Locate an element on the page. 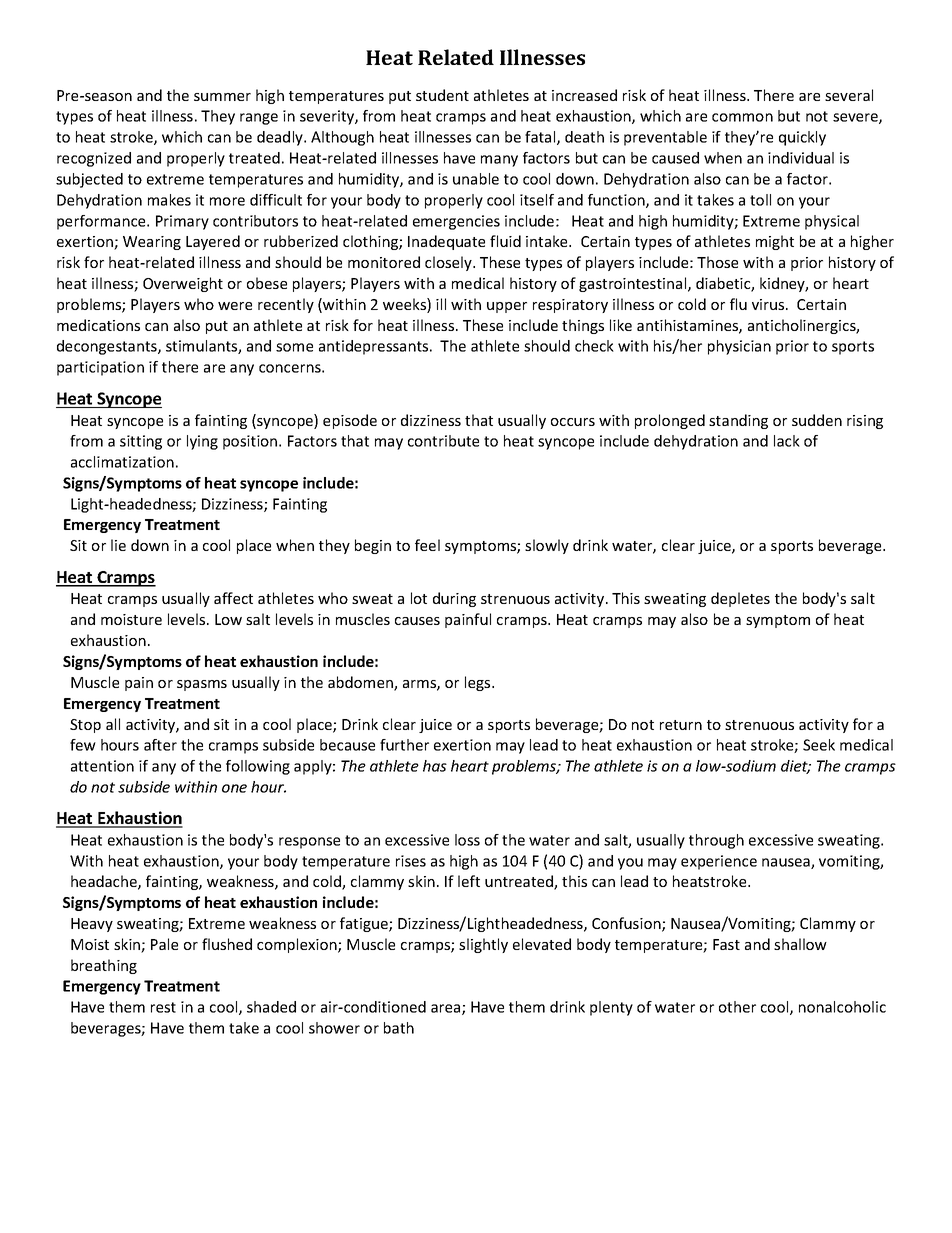  student is located at coordinates (442, 95).
